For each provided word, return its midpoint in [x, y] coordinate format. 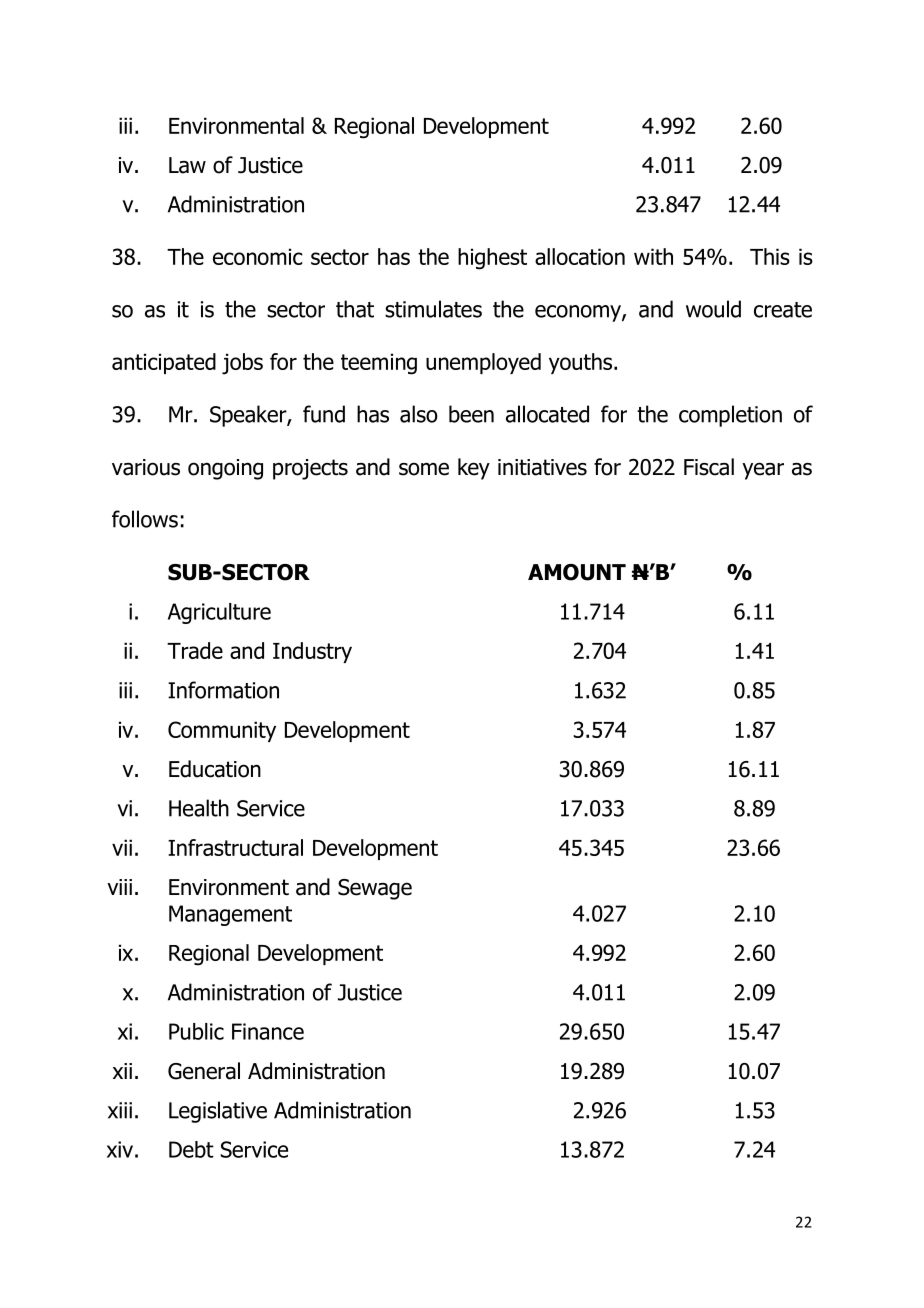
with [653, 256]
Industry [312, 652]
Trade [195, 650]
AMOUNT [577, 572]
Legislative [218, 1112]
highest [492, 259]
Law [187, 165]
